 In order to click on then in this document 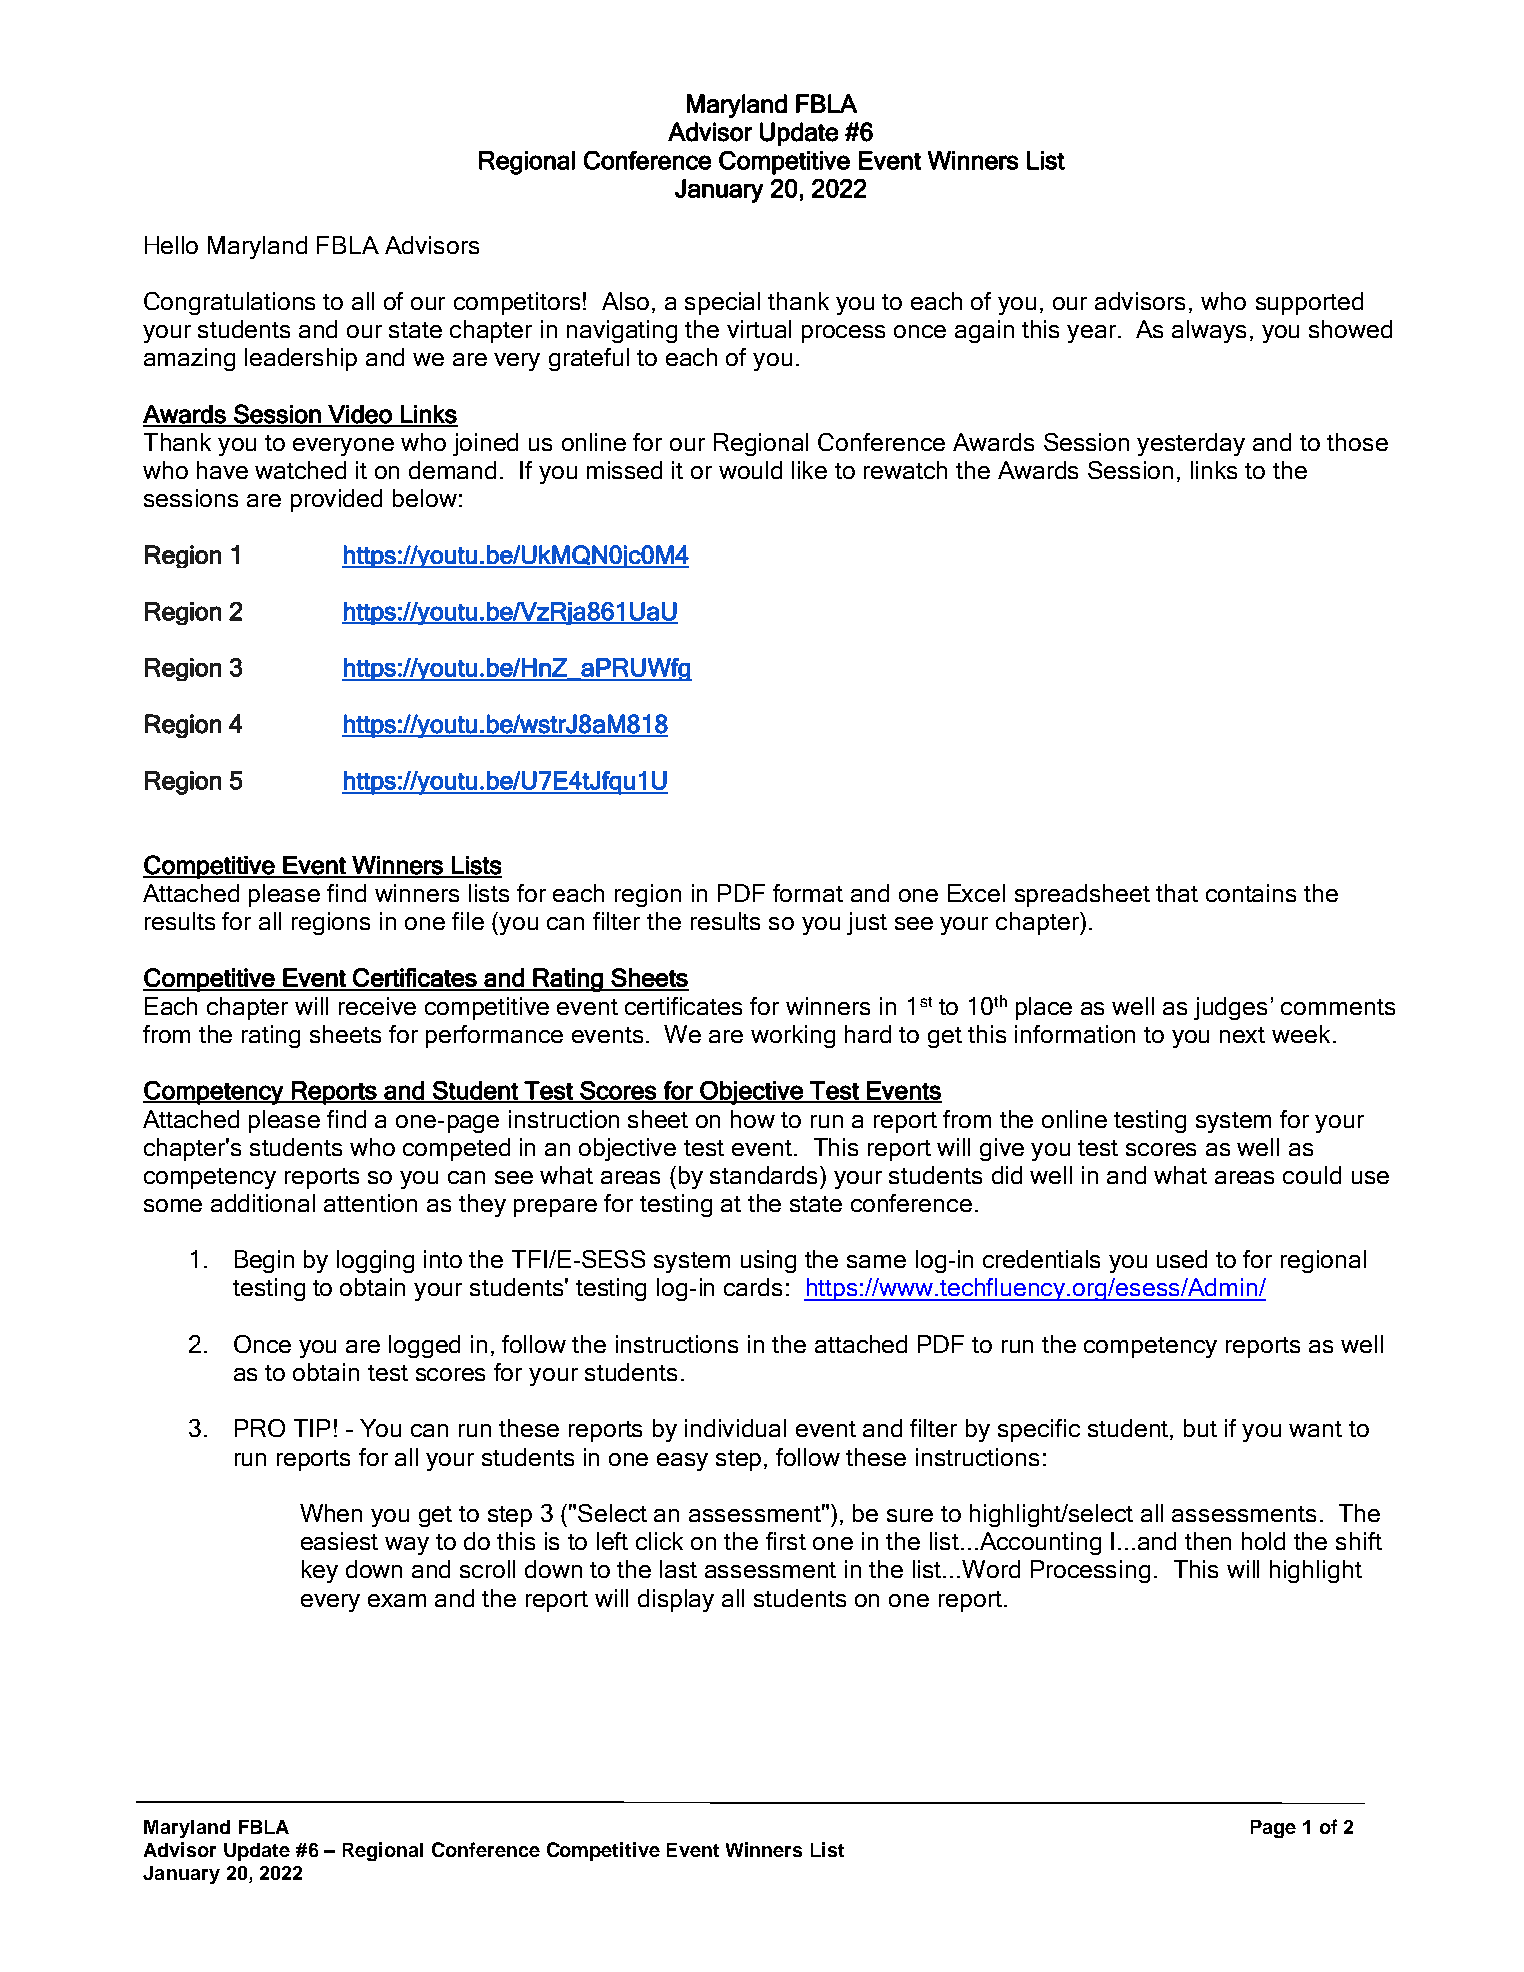, I will do `click(1208, 1541)`.
